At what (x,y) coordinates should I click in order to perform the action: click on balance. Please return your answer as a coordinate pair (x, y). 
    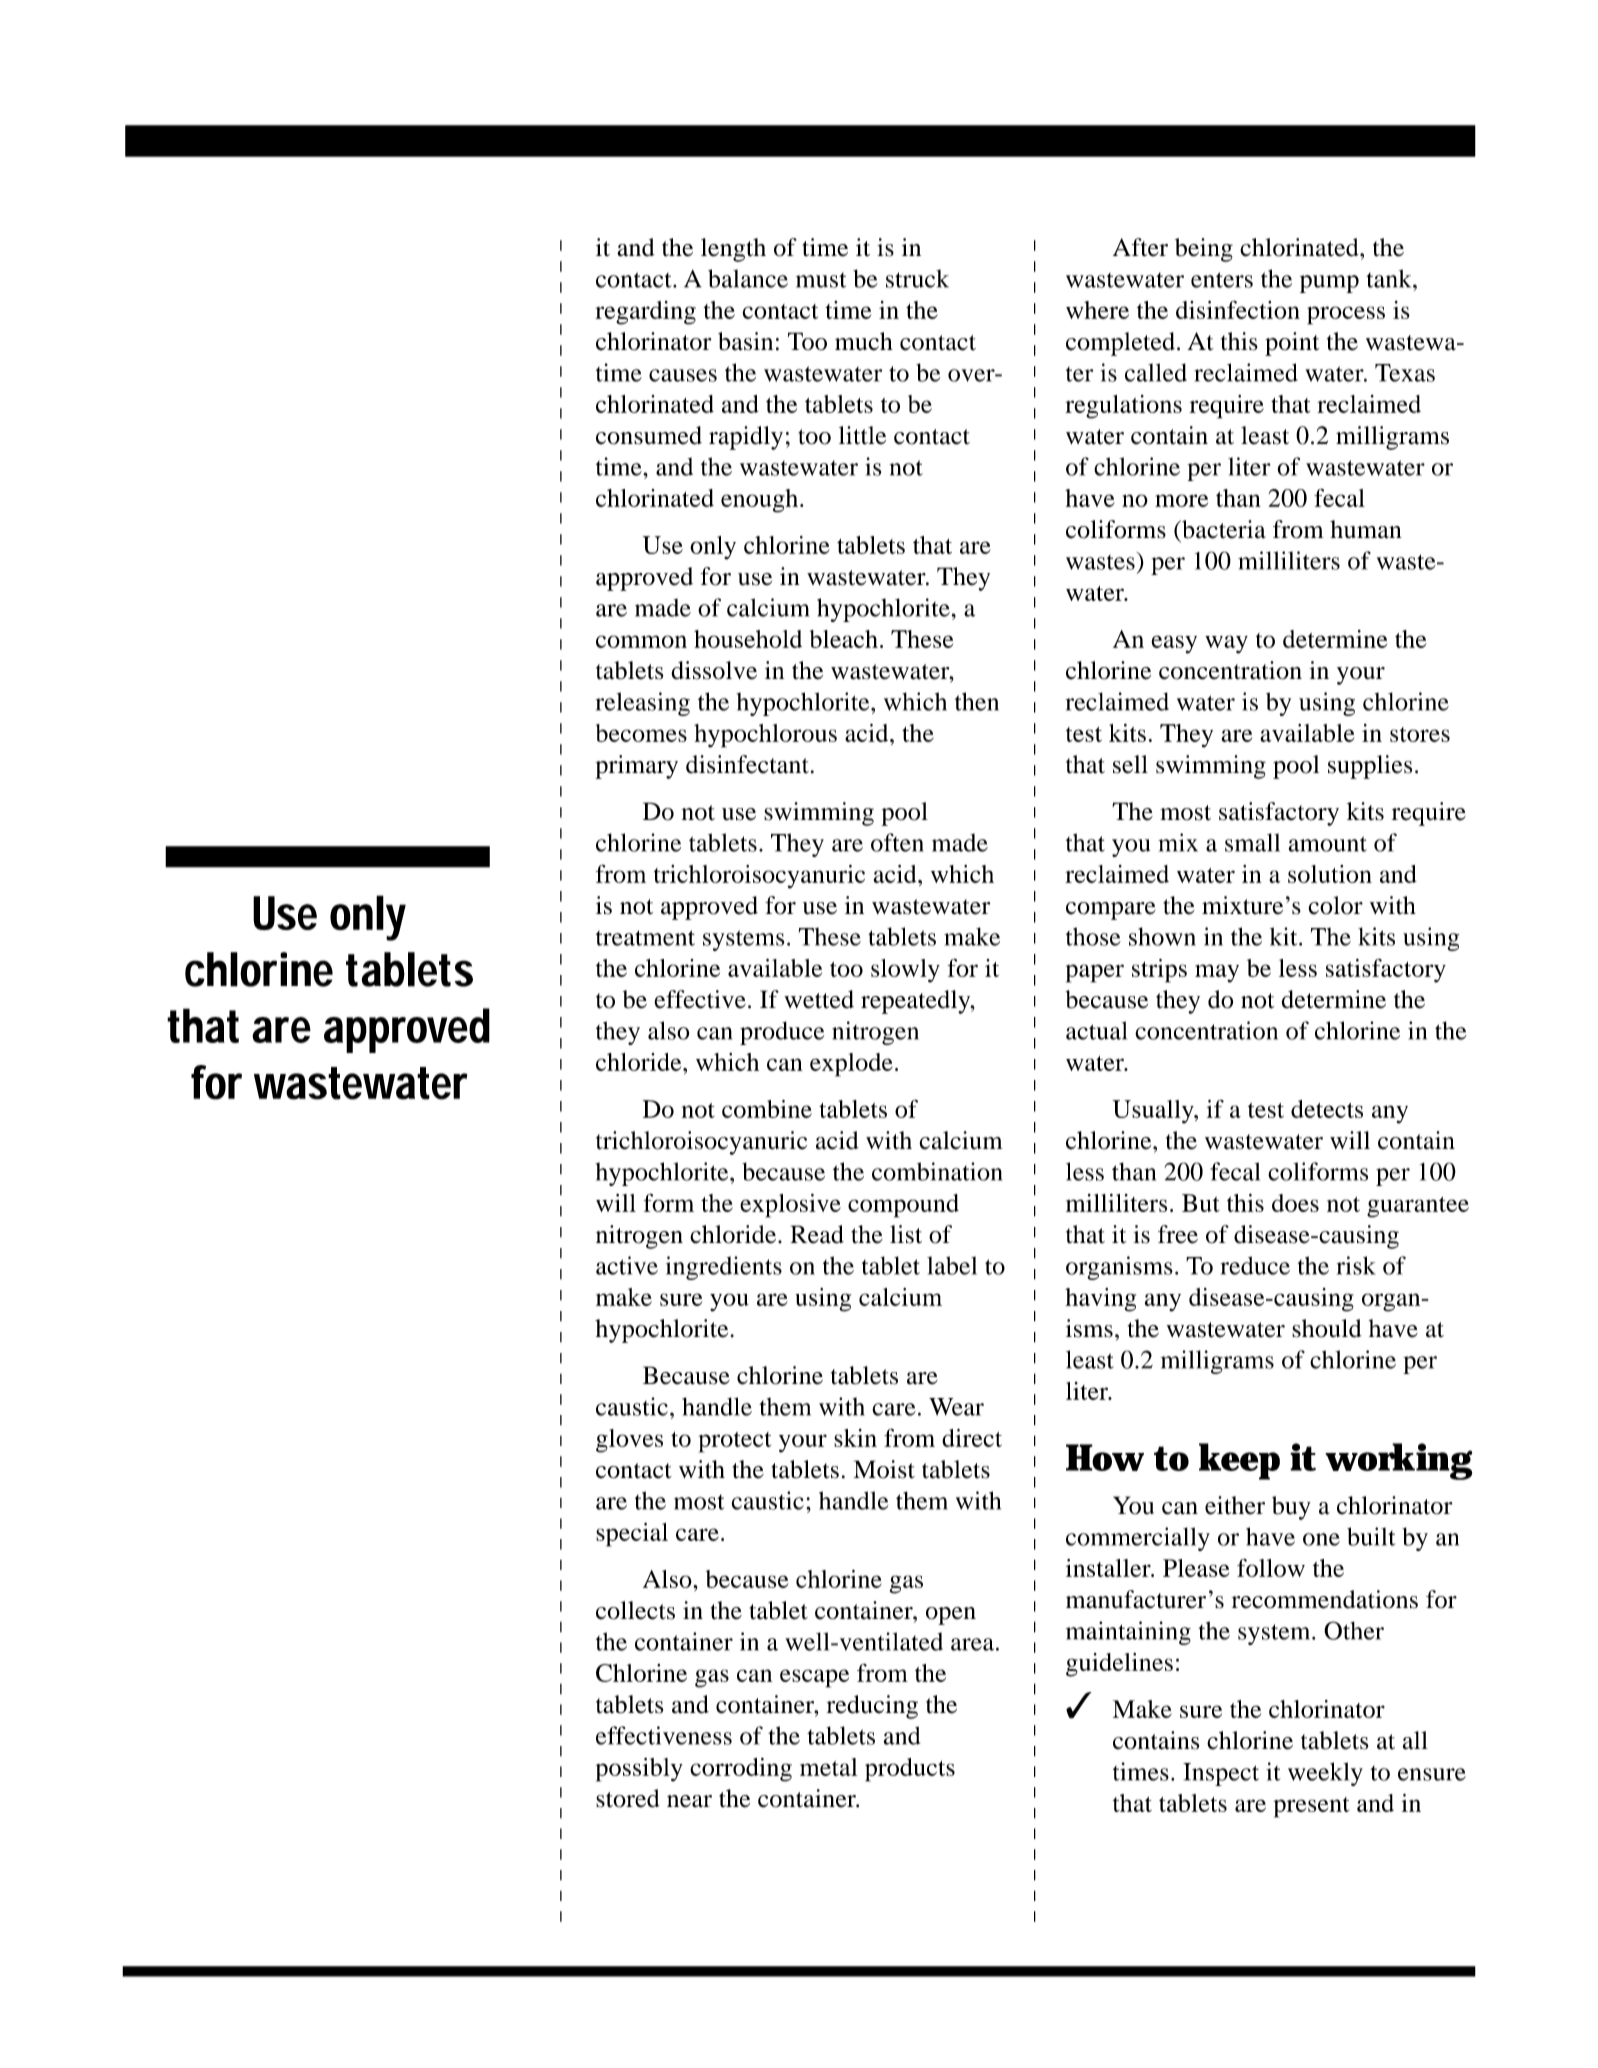
    Looking at the image, I should click on (748, 278).
